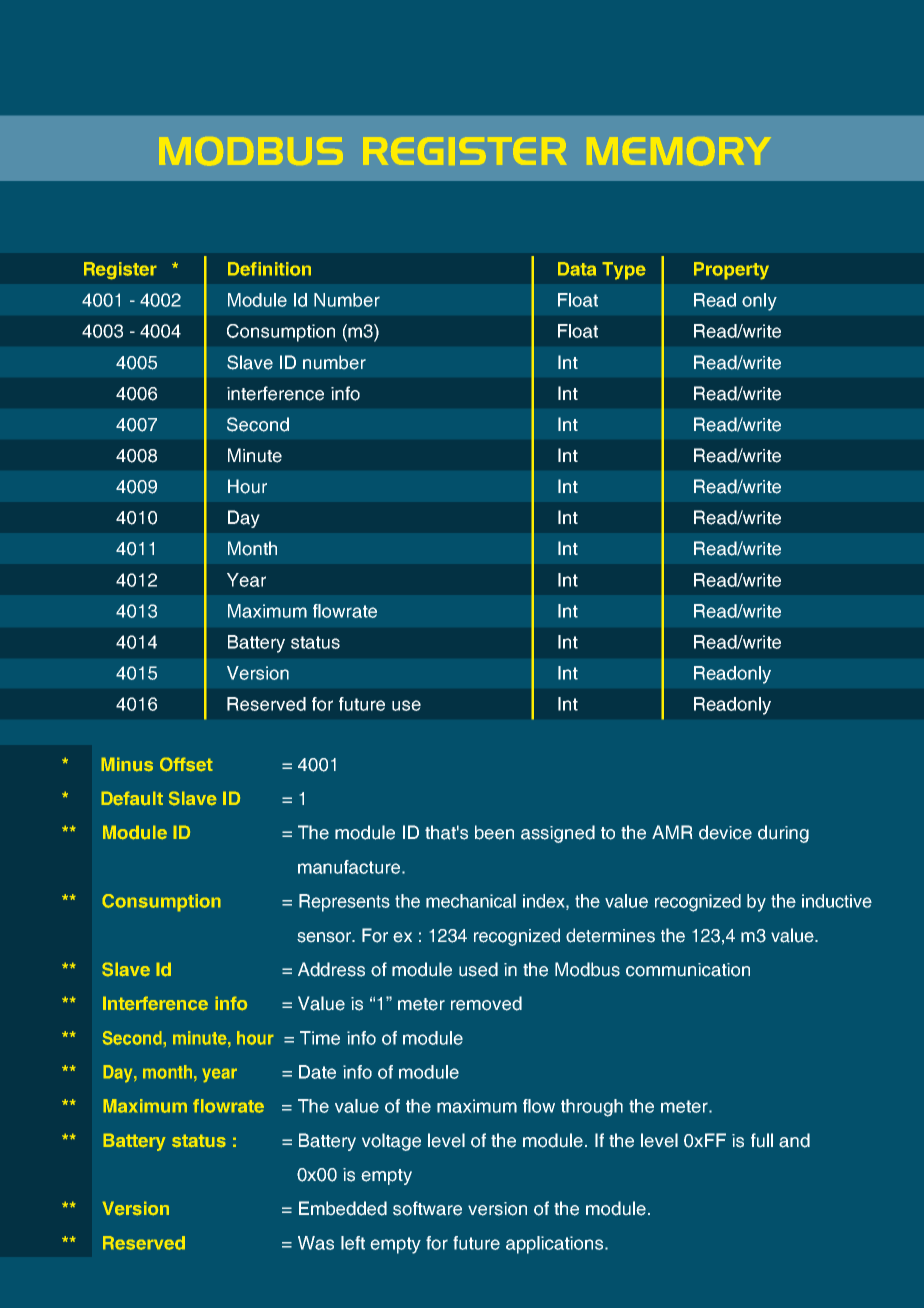 The height and width of the screenshot is (1308, 924). I want to click on Data, so click(577, 269).
